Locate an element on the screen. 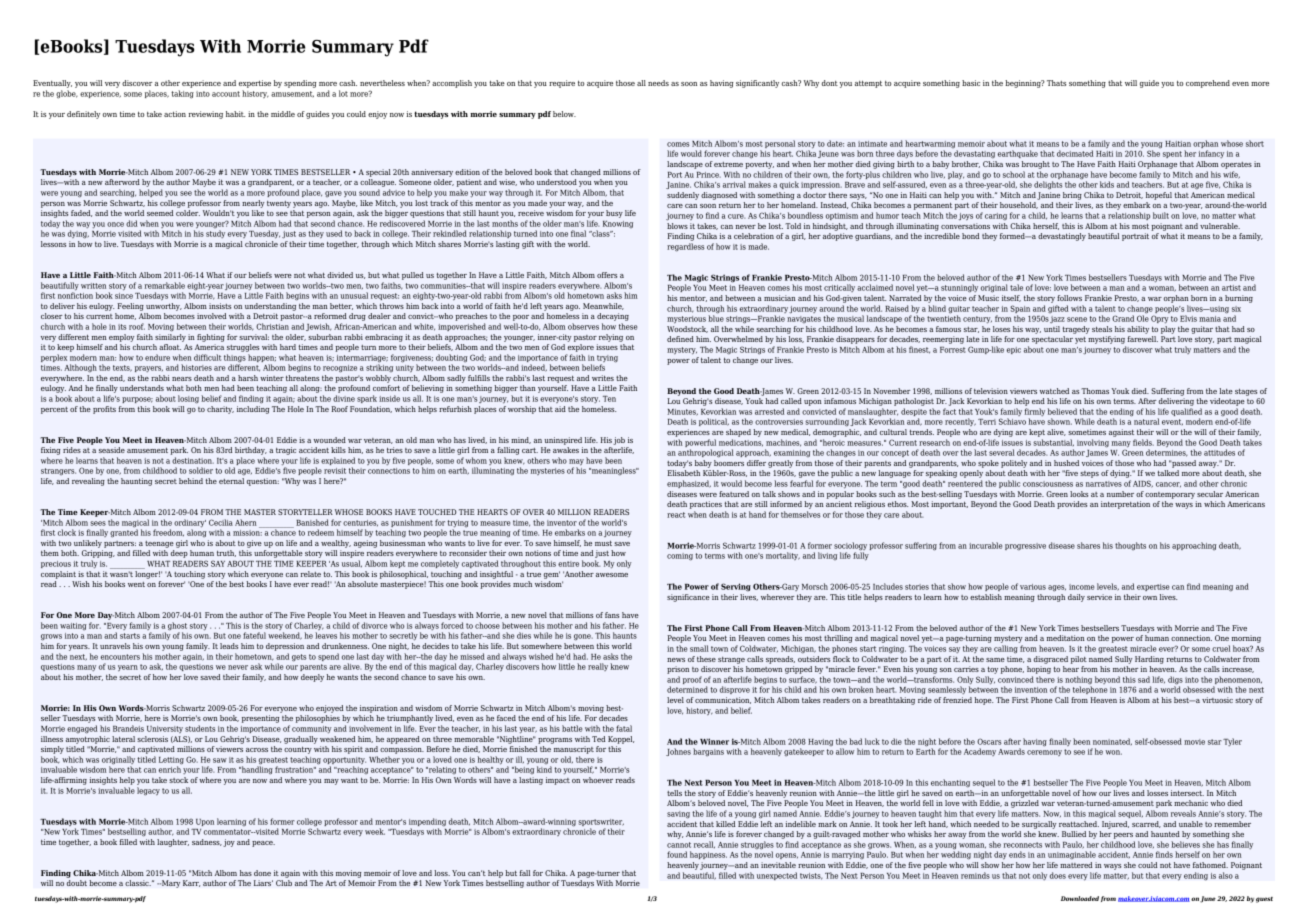 This screenshot has width=1308, height=924. needs is located at coordinates (658, 83).
